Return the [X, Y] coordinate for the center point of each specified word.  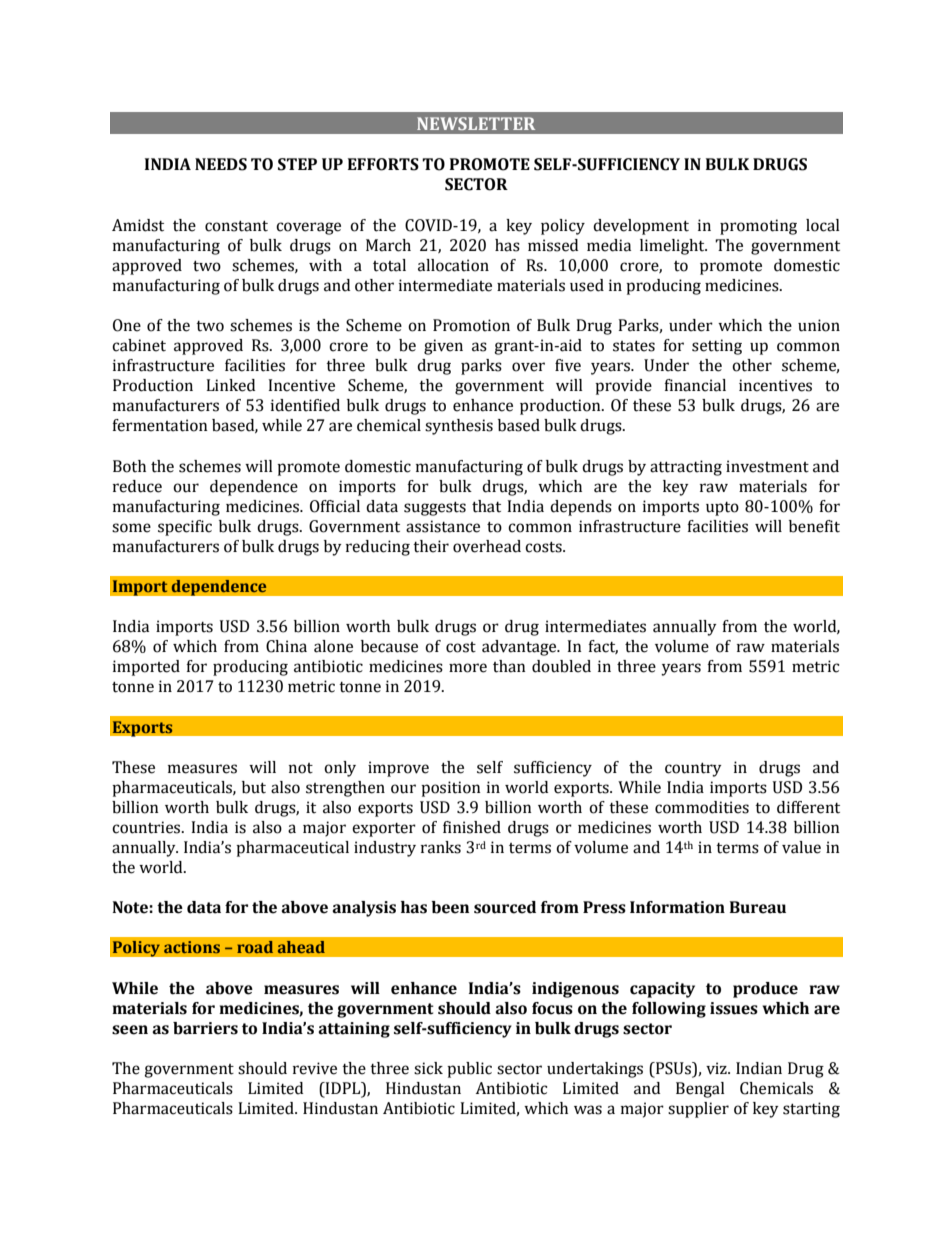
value [801, 847]
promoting [758, 227]
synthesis [459, 427]
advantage [520, 648]
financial [695, 385]
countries [147, 827]
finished [472, 827]
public [469, 1070]
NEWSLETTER [476, 123]
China [286, 646]
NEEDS [221, 164]
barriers [205, 1028]
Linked [230, 385]
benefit [814, 526]
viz [717, 1068]
